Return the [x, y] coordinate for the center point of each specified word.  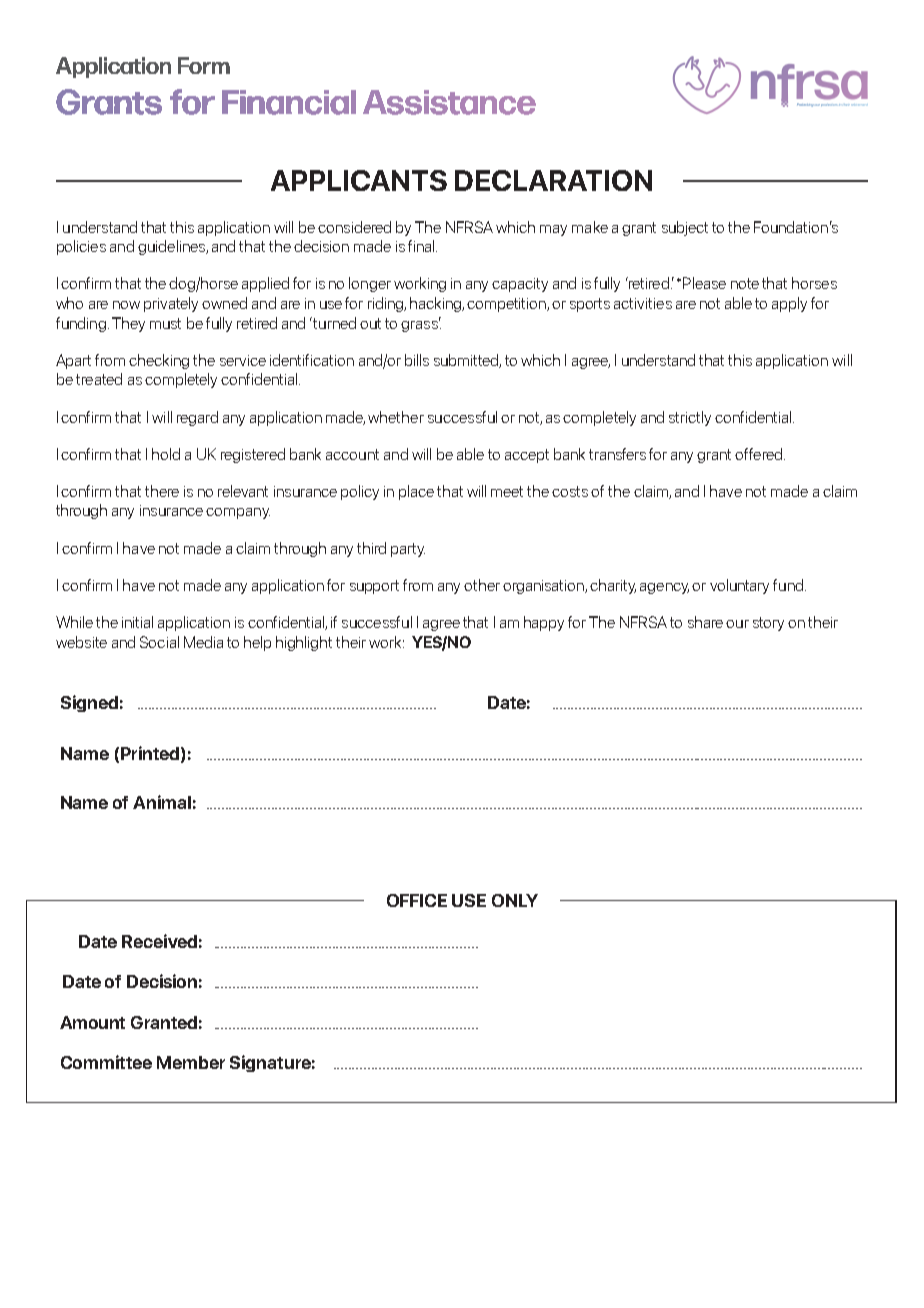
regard [197, 418]
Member [191, 1062]
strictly [690, 418]
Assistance [449, 102]
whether [396, 417]
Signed [89, 703]
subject [685, 228]
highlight [304, 643]
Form [204, 65]
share [705, 622]
